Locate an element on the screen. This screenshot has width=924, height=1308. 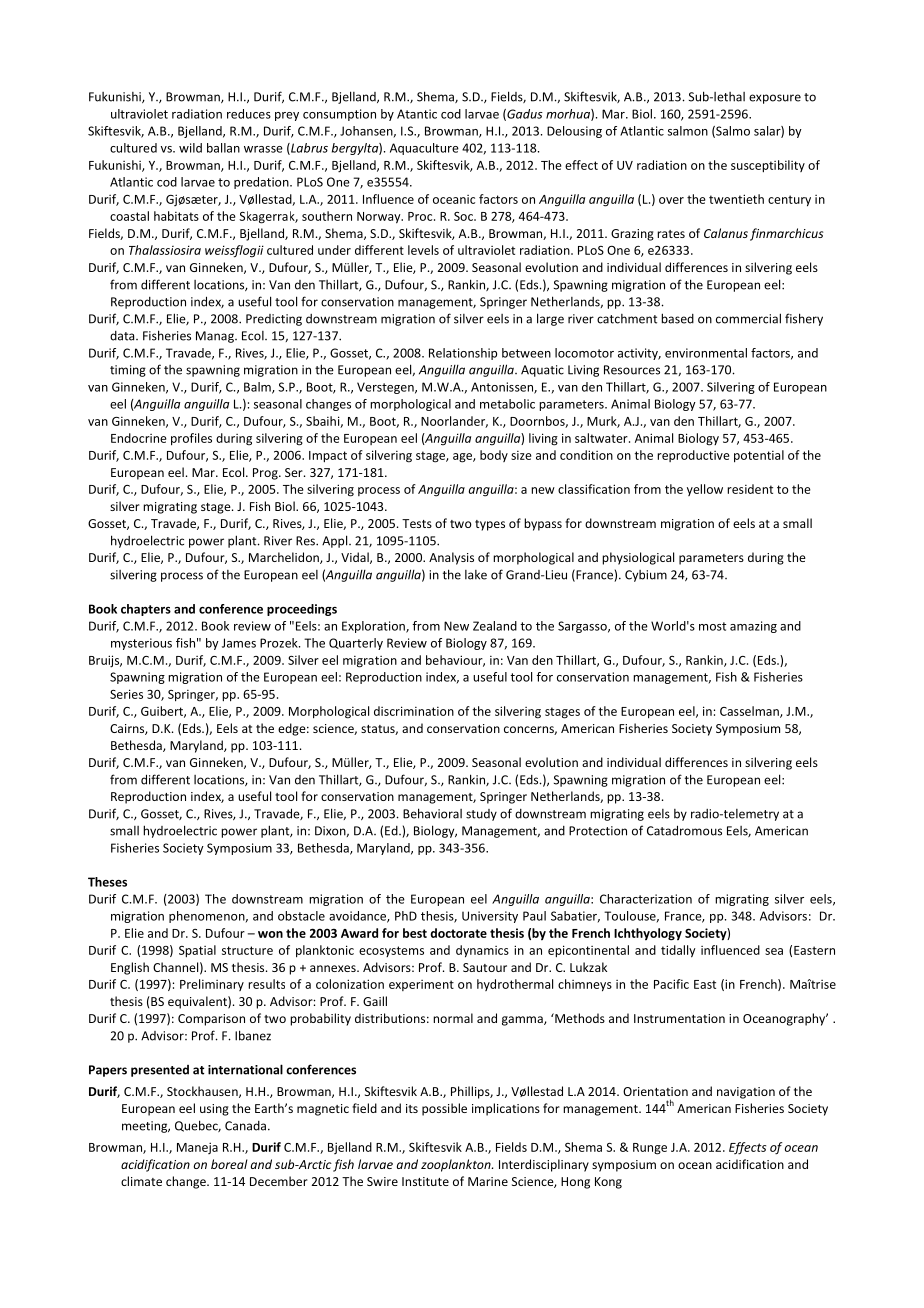
chapters is located at coordinates (146, 610).
